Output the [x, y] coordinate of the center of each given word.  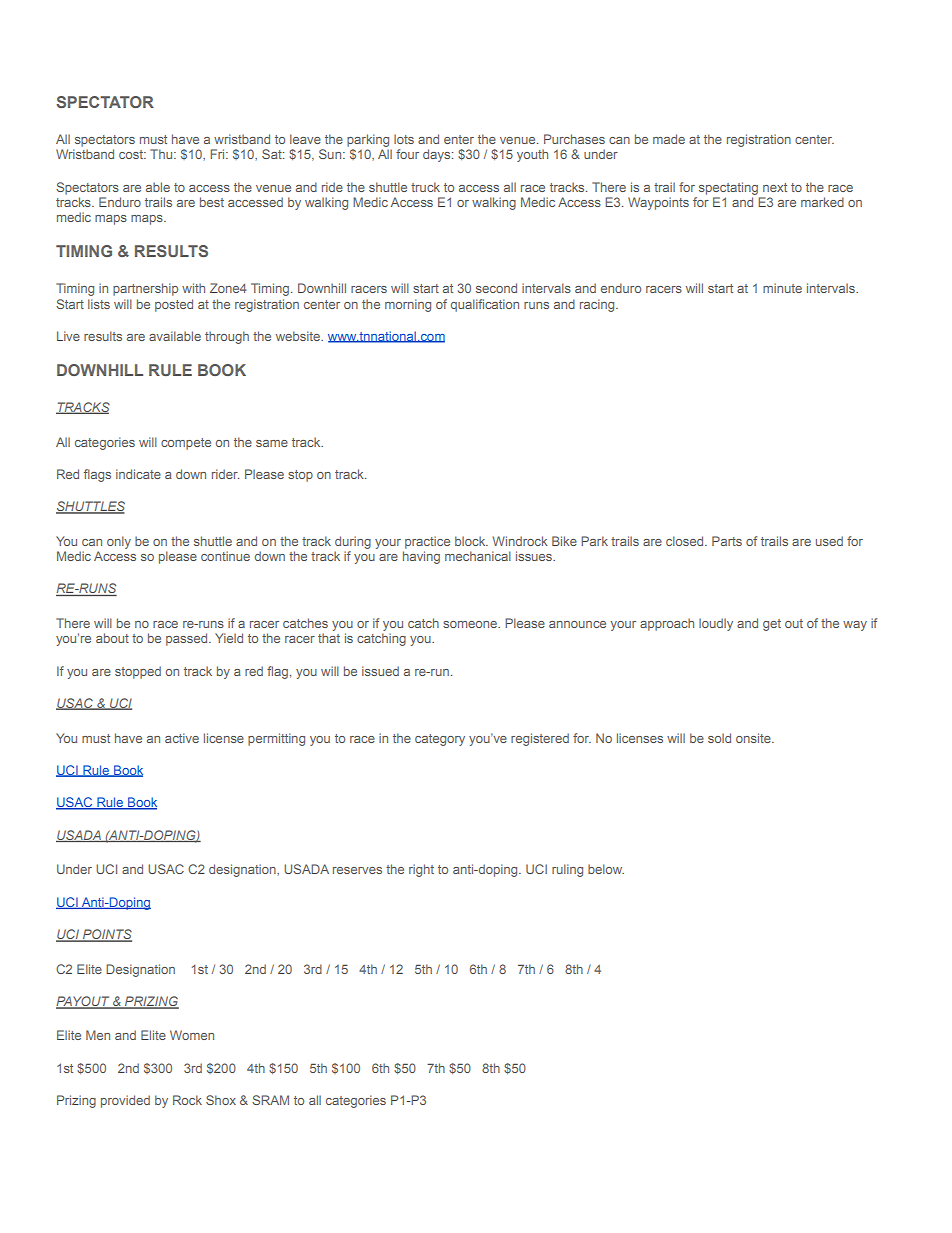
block [471, 541]
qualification [485, 305]
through [227, 337]
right [421, 870]
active [182, 738]
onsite [754, 738]
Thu [162, 154]
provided [125, 1101]
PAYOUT [84, 1002]
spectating [728, 188]
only [119, 542]
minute [782, 288]
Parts [727, 541]
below [606, 869]
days [438, 155]
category [440, 740]
